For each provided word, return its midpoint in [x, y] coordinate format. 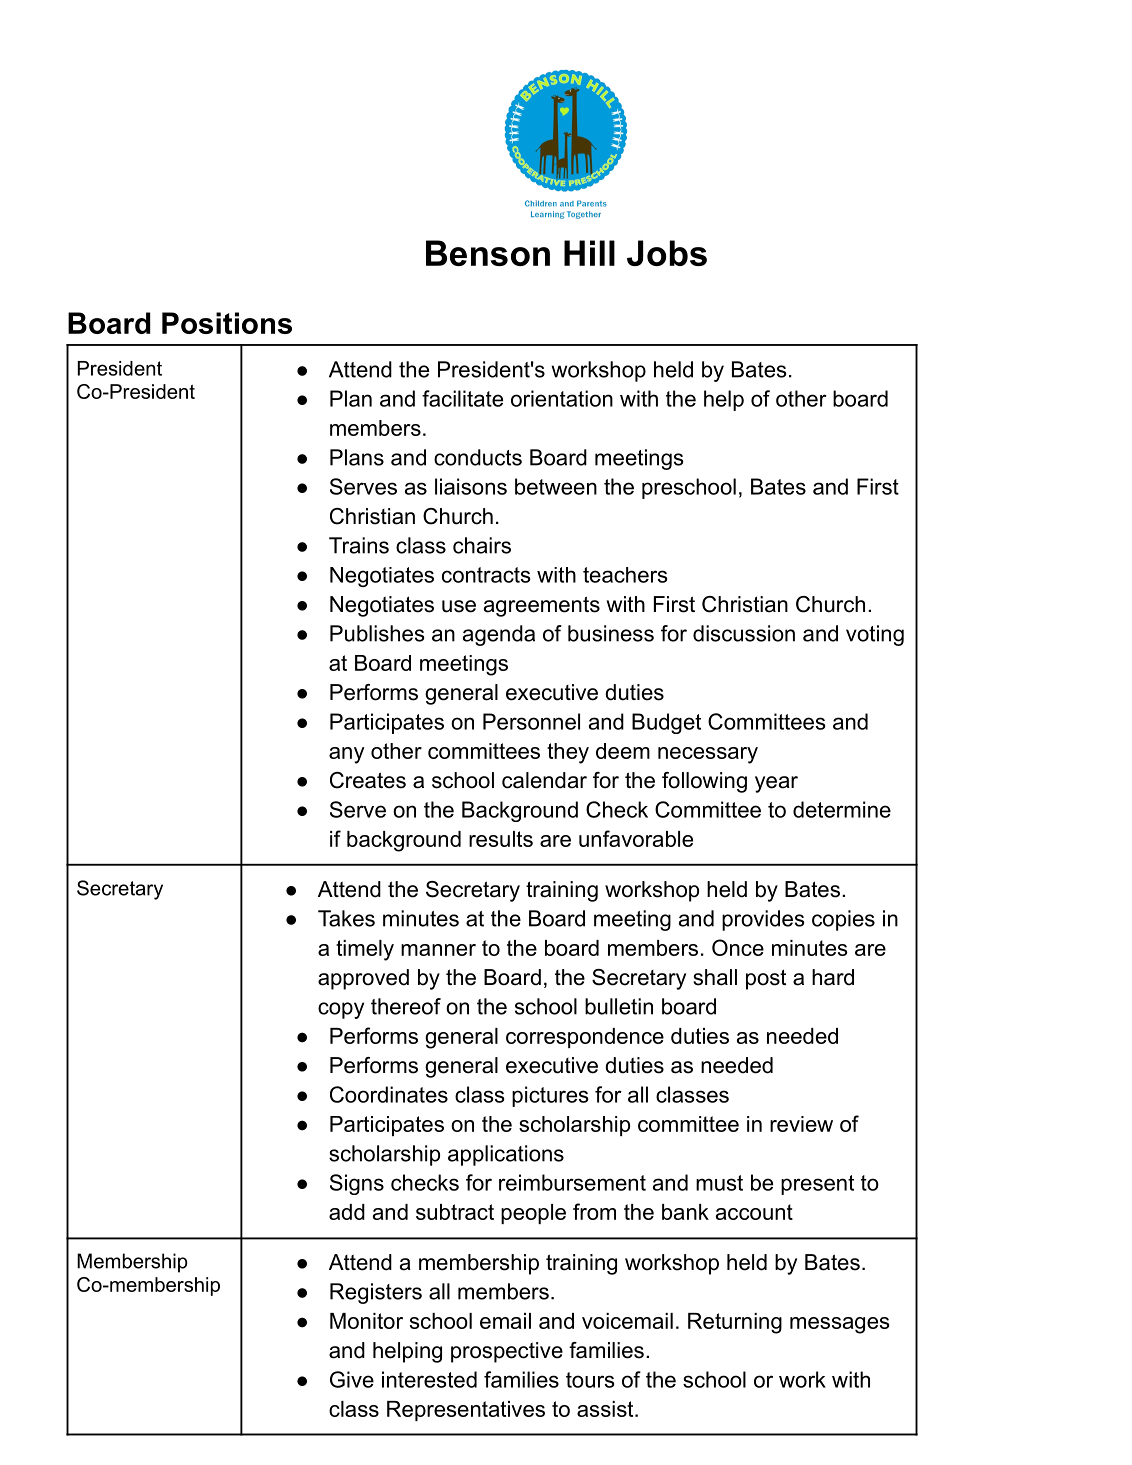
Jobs [667, 253]
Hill [589, 253]
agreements [542, 606]
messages [840, 1325]
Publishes [377, 633]
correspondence [585, 1038]
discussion [744, 633]
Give [352, 1379]
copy [341, 1010]
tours [590, 1380]
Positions [227, 323]
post [766, 979]
